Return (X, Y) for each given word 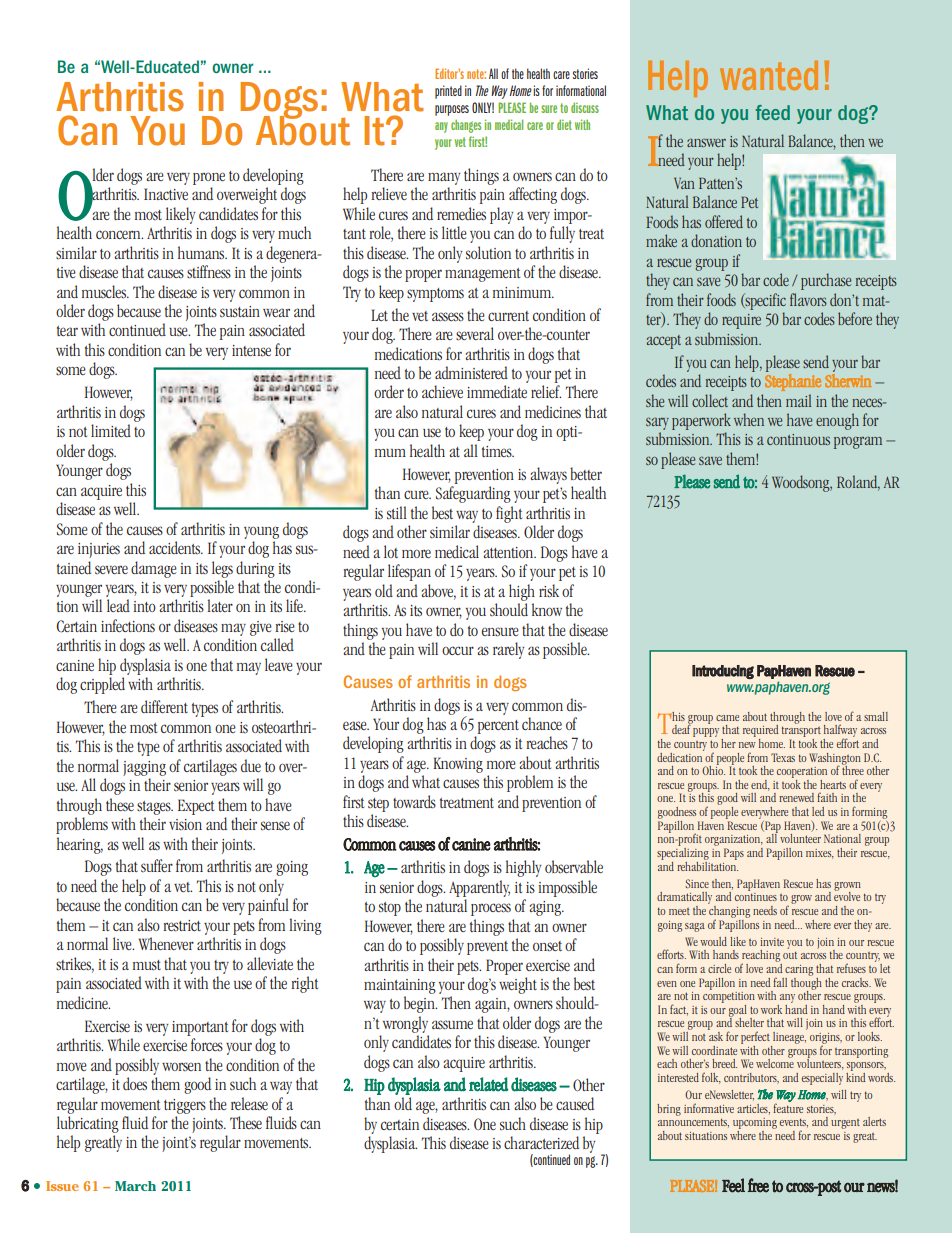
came (727, 718)
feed (772, 112)
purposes (452, 110)
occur (458, 650)
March (135, 1186)
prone (209, 178)
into (144, 606)
